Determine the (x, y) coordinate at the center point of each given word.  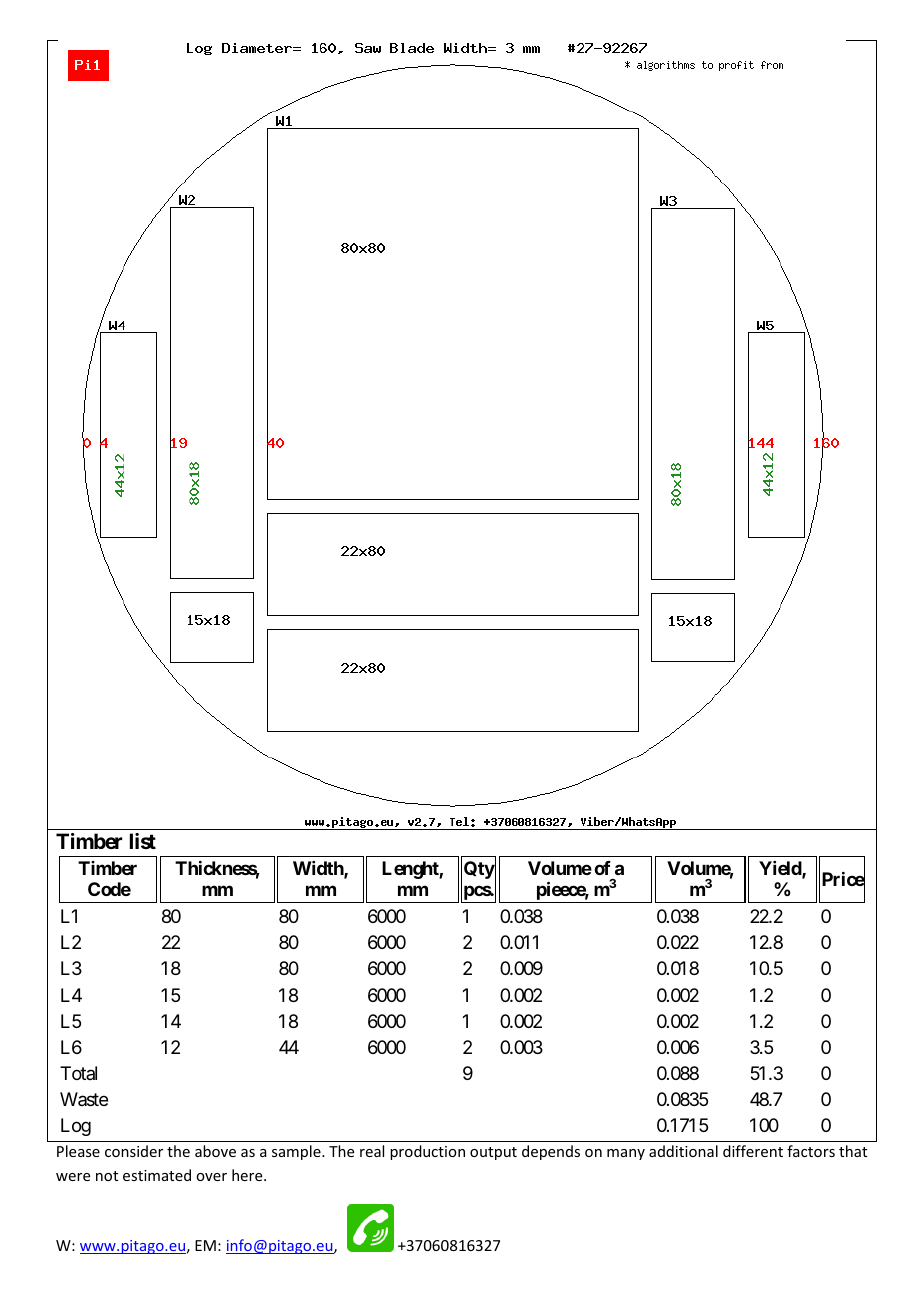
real (372, 1151)
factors (811, 1151)
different (753, 1151)
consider (134, 1151)
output (493, 1153)
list (143, 841)
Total (78, 1073)
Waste (84, 1099)
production (427, 1152)
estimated (157, 1175)
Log (76, 1127)
